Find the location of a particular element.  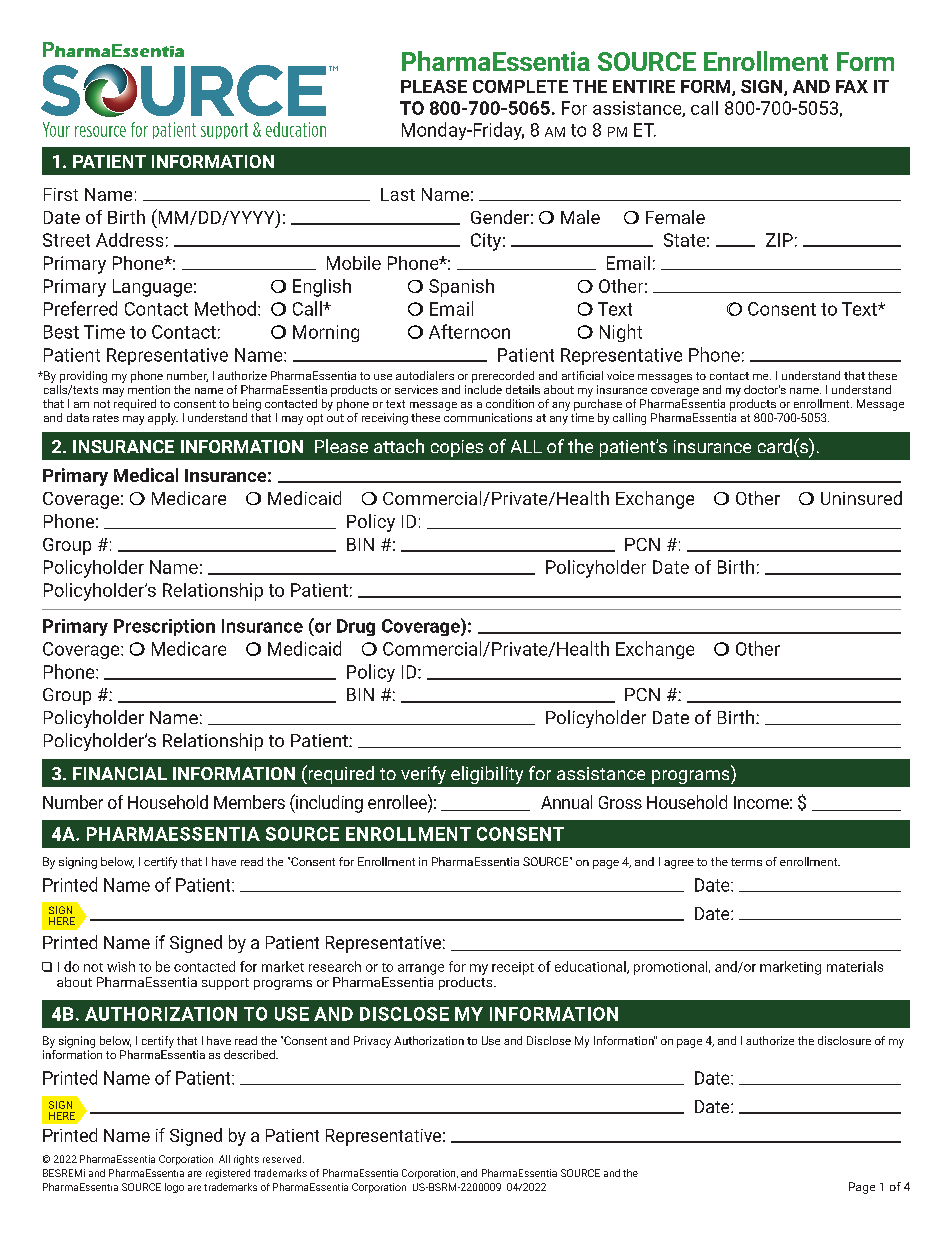

COMPLETE is located at coordinates (520, 86).
